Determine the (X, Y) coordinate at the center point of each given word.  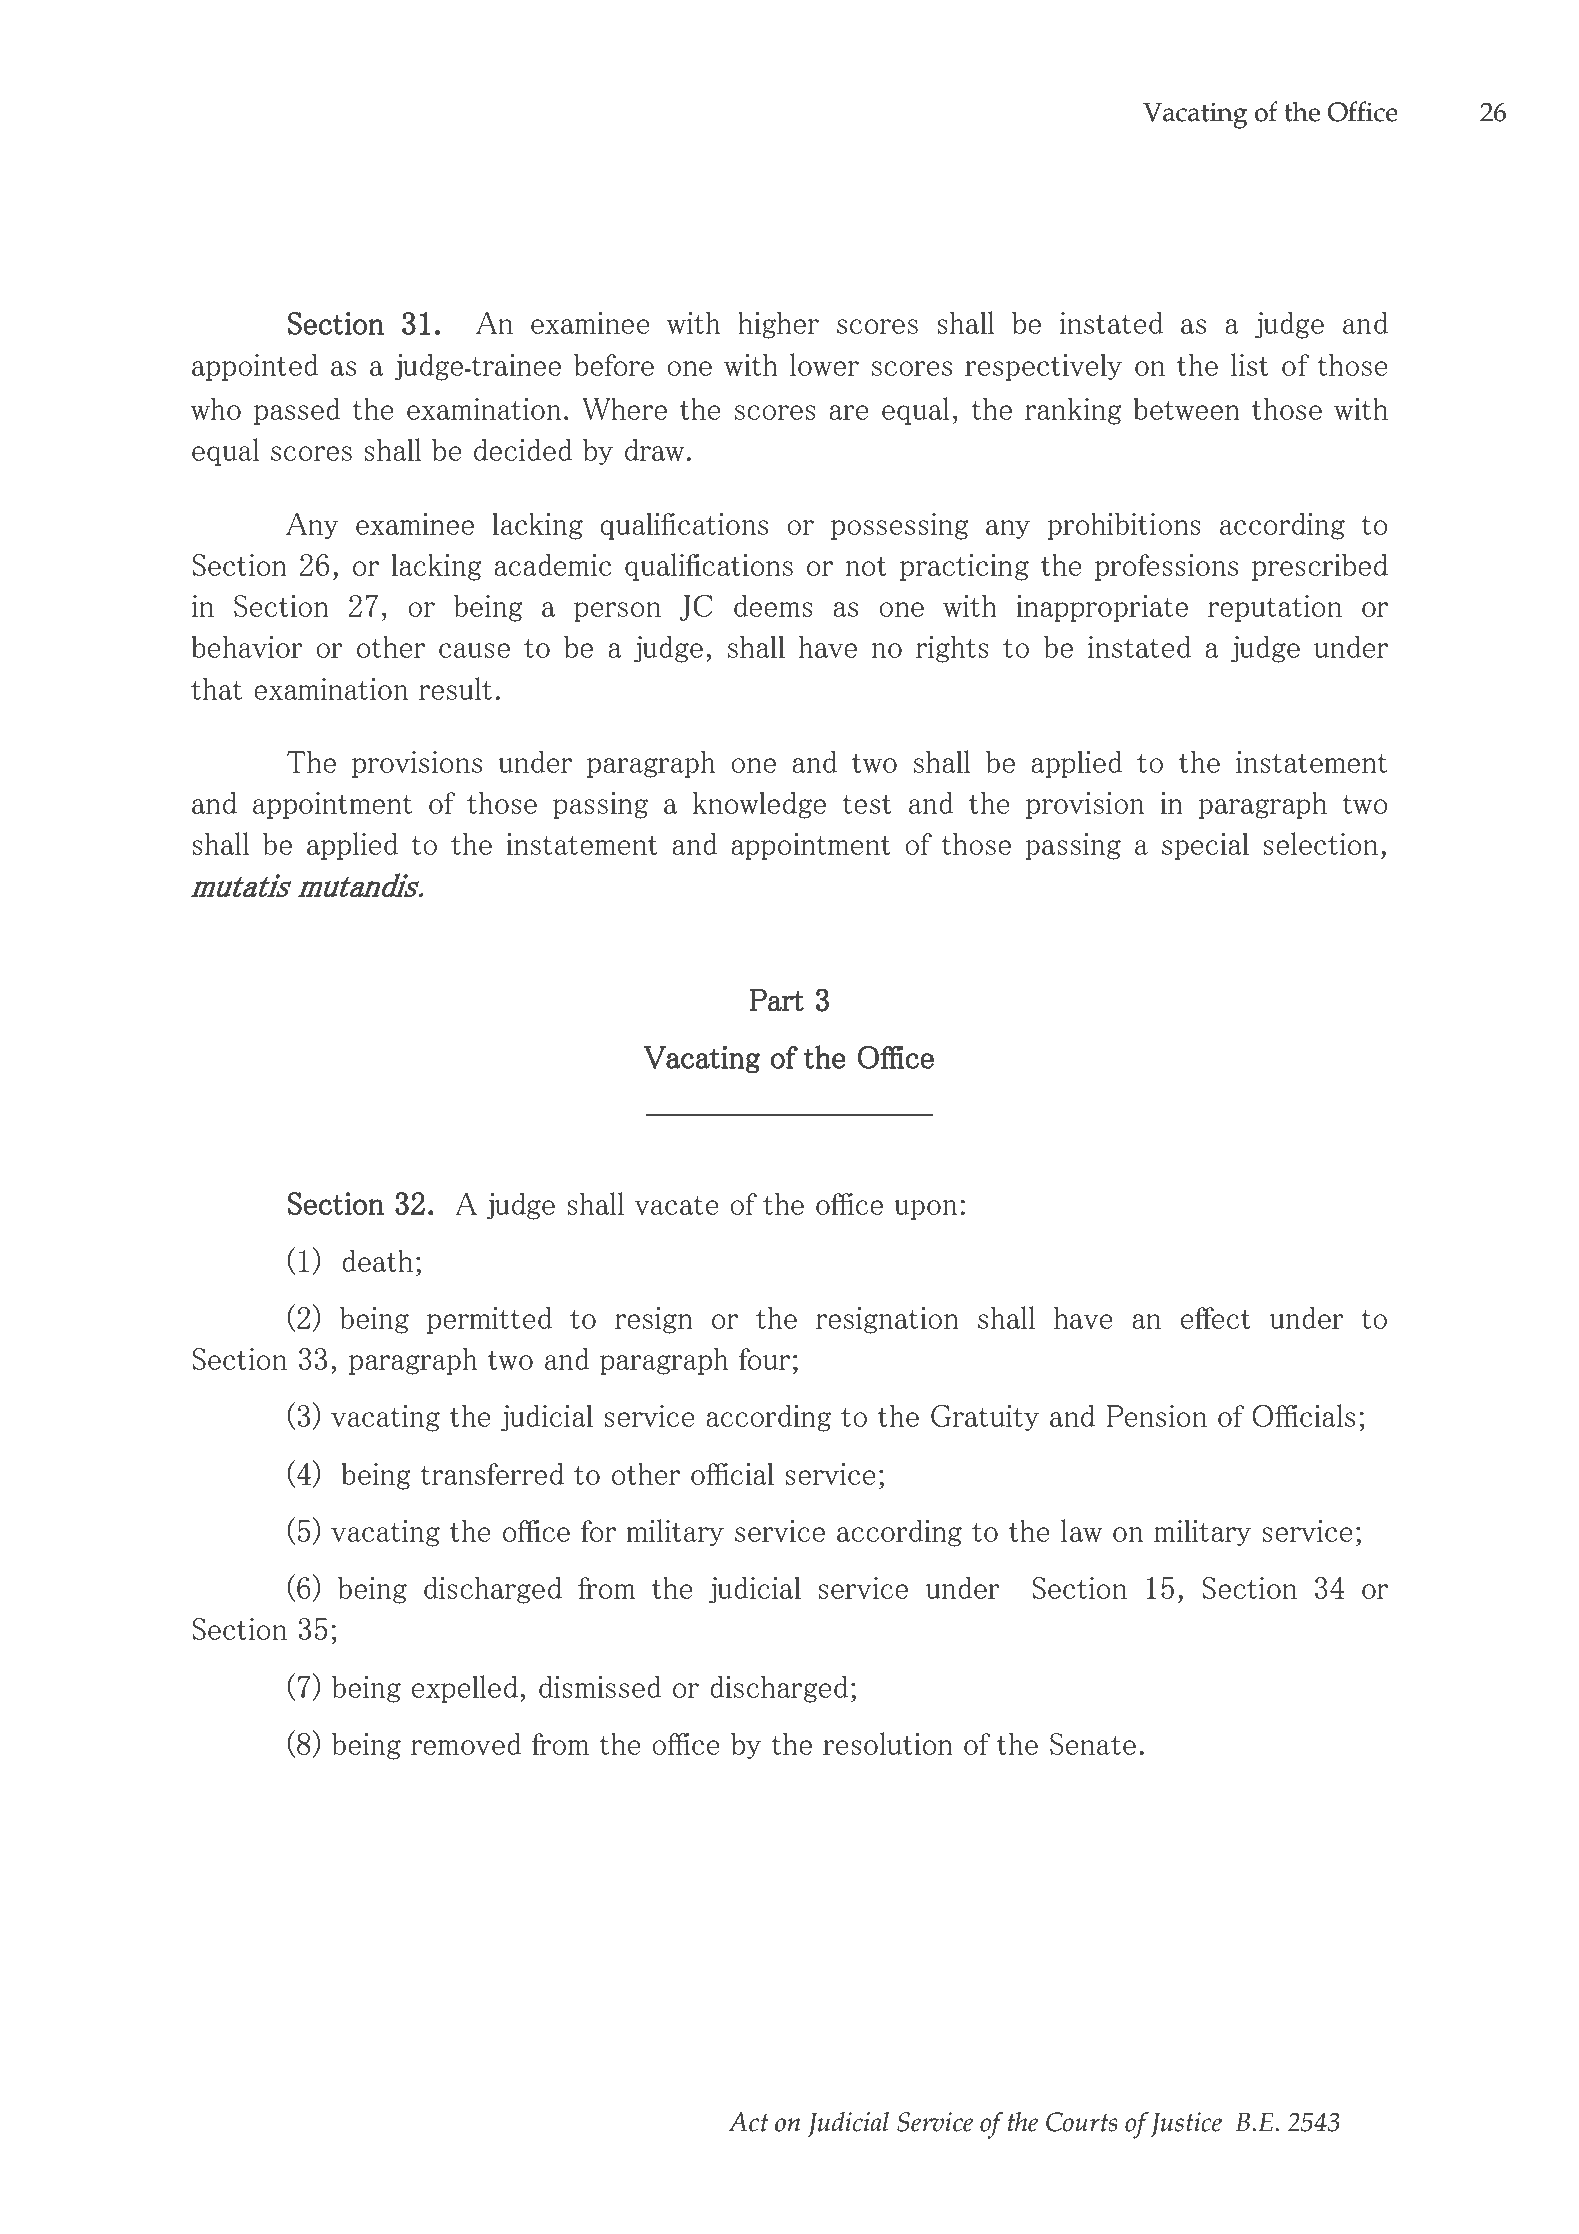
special (1205, 846)
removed (466, 1743)
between (1186, 408)
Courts (1082, 2122)
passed (297, 411)
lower (824, 364)
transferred (492, 1473)
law (1081, 1530)
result (455, 688)
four (764, 1359)
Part (777, 1000)
